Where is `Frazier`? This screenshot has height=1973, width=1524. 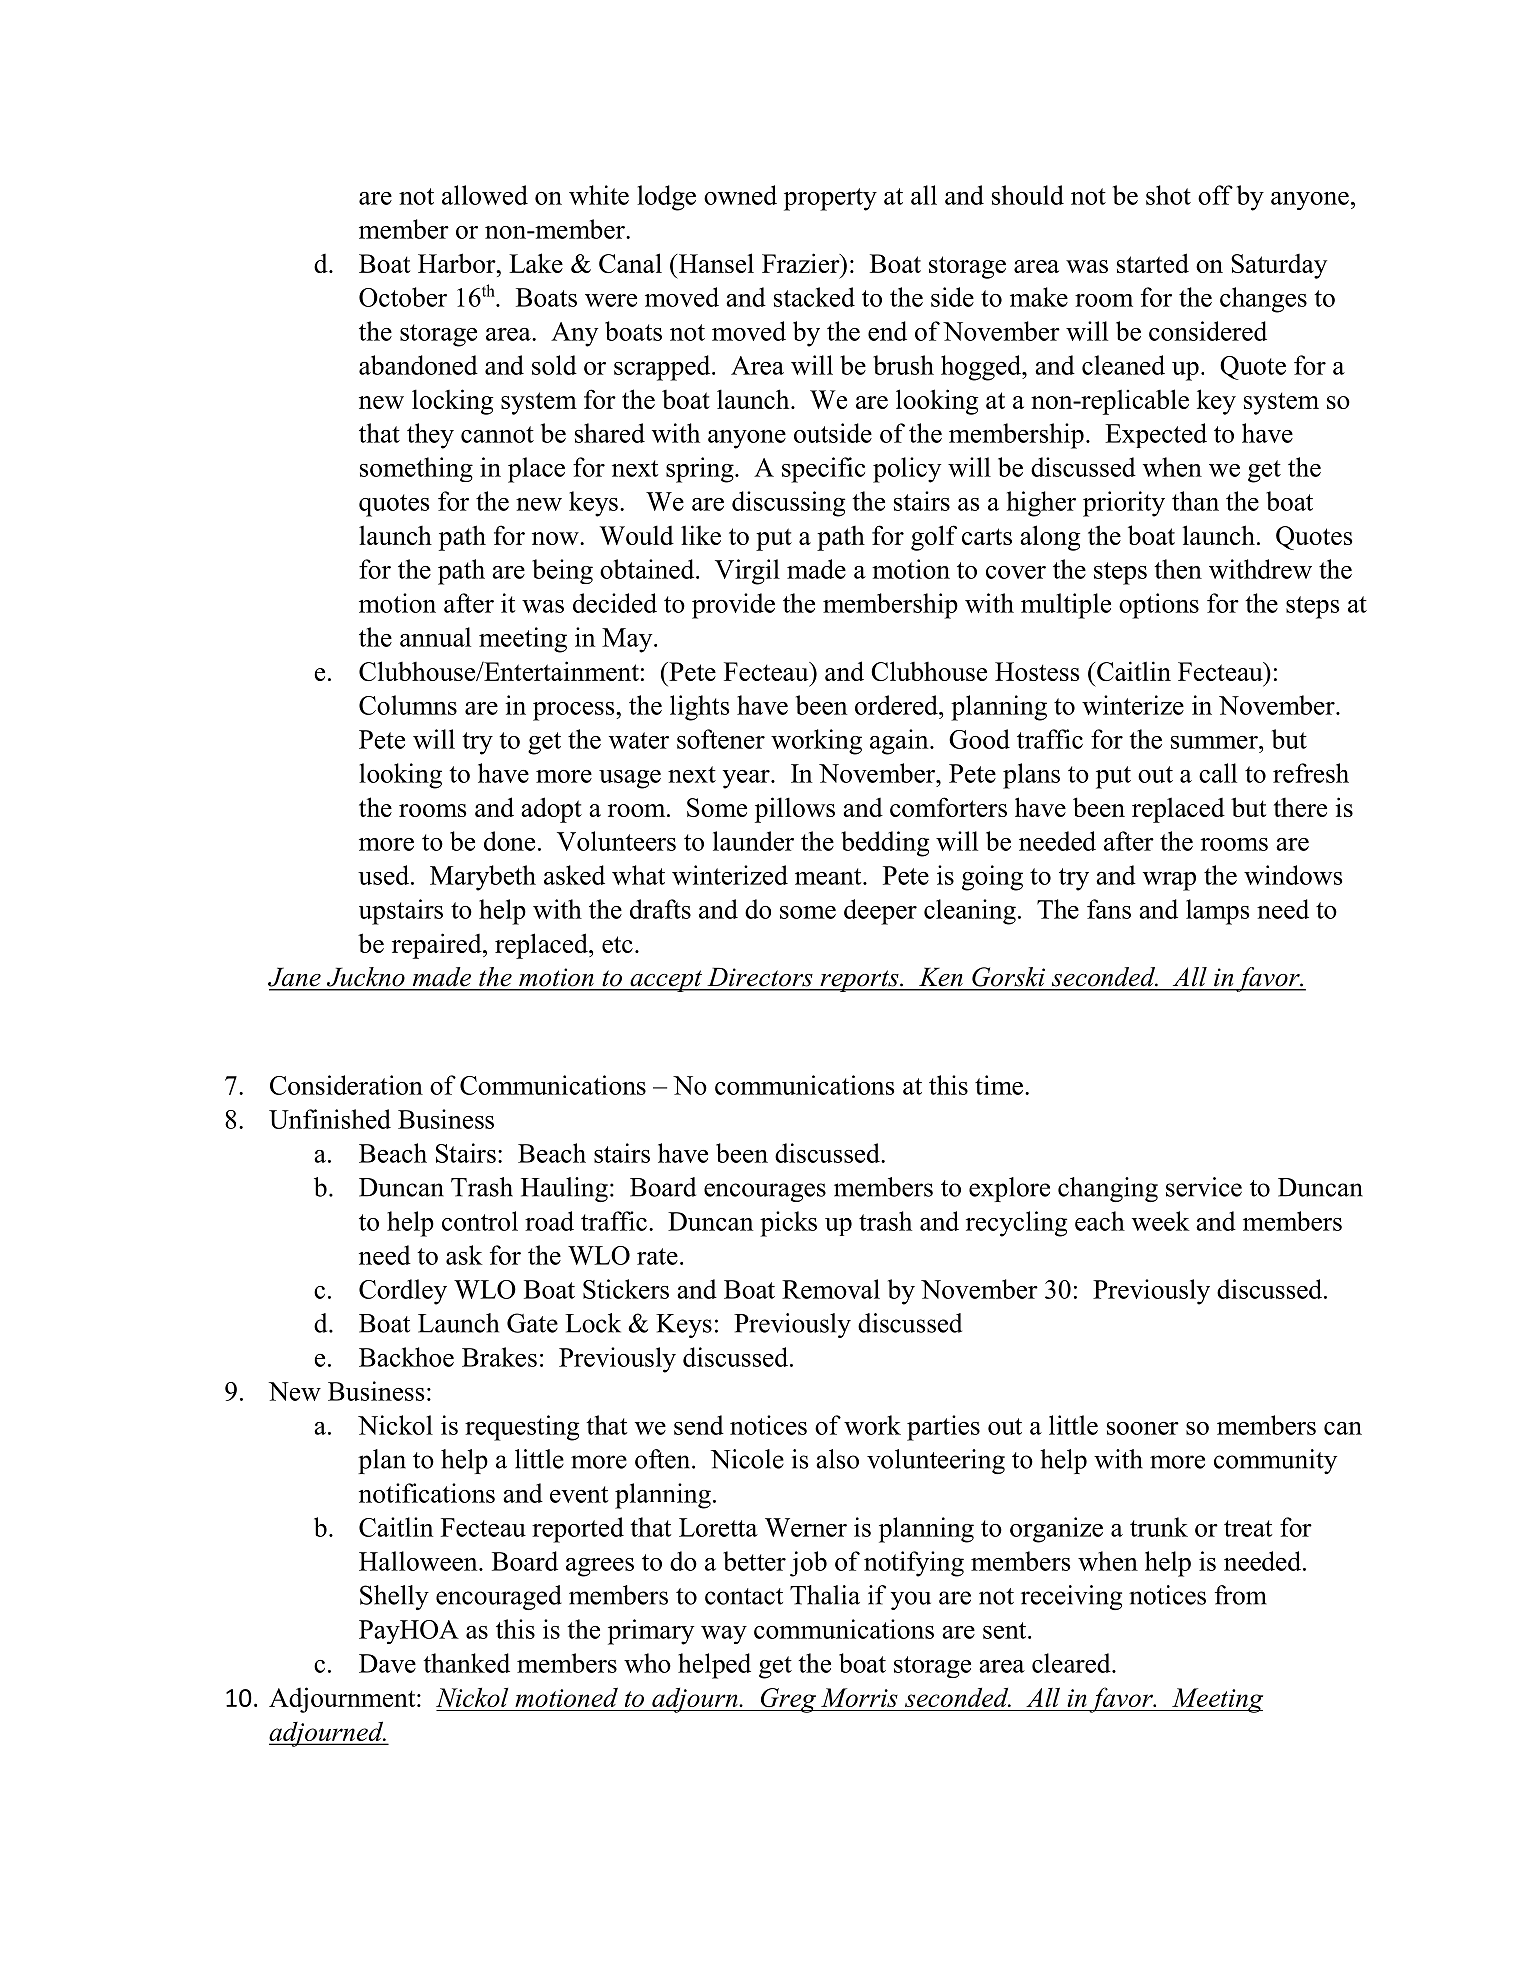
Frazier is located at coordinates (802, 263).
